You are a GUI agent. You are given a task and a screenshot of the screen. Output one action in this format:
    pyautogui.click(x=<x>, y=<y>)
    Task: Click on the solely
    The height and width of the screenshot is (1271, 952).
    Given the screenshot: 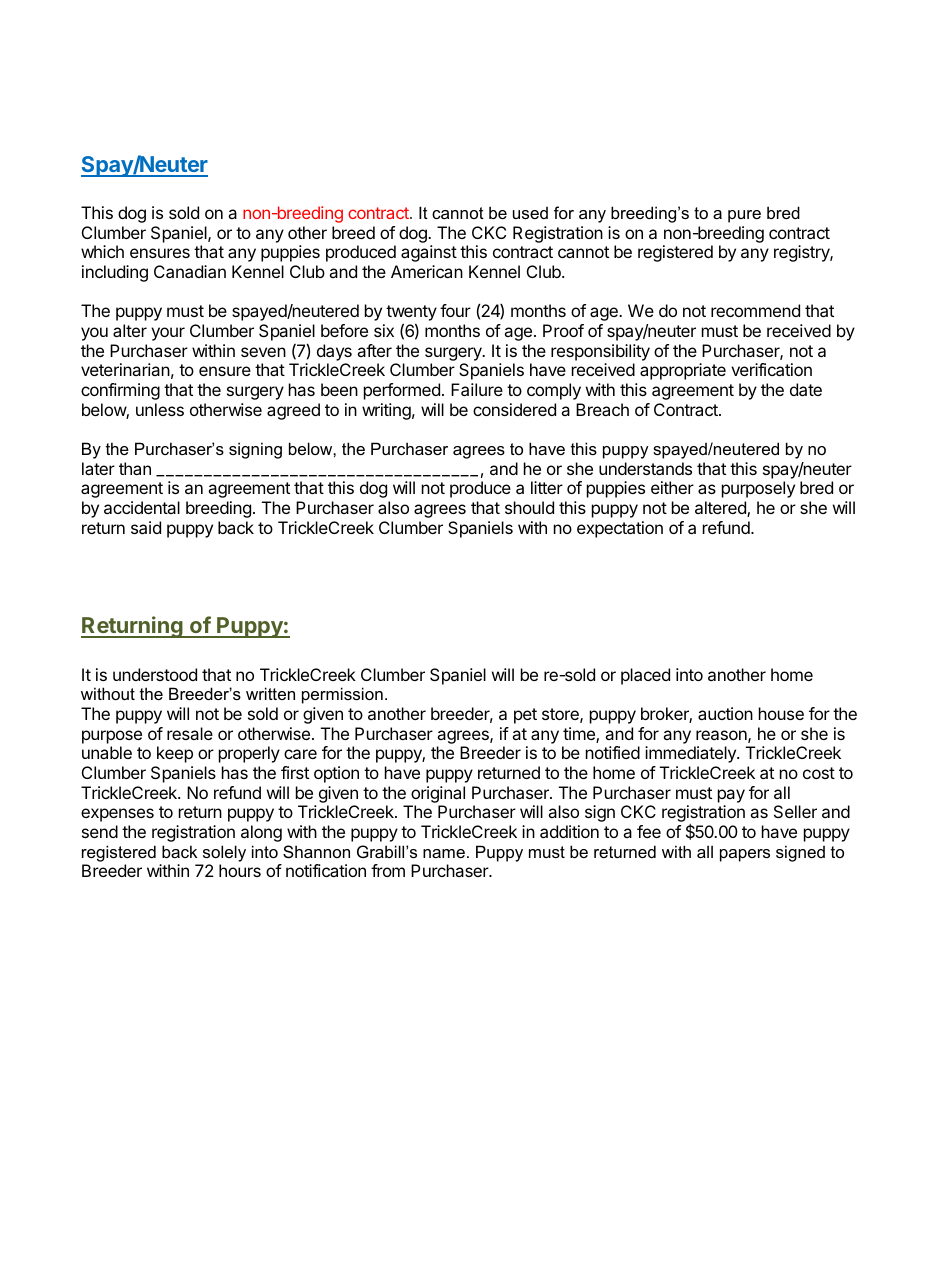 What is the action you would take?
    pyautogui.click(x=224, y=853)
